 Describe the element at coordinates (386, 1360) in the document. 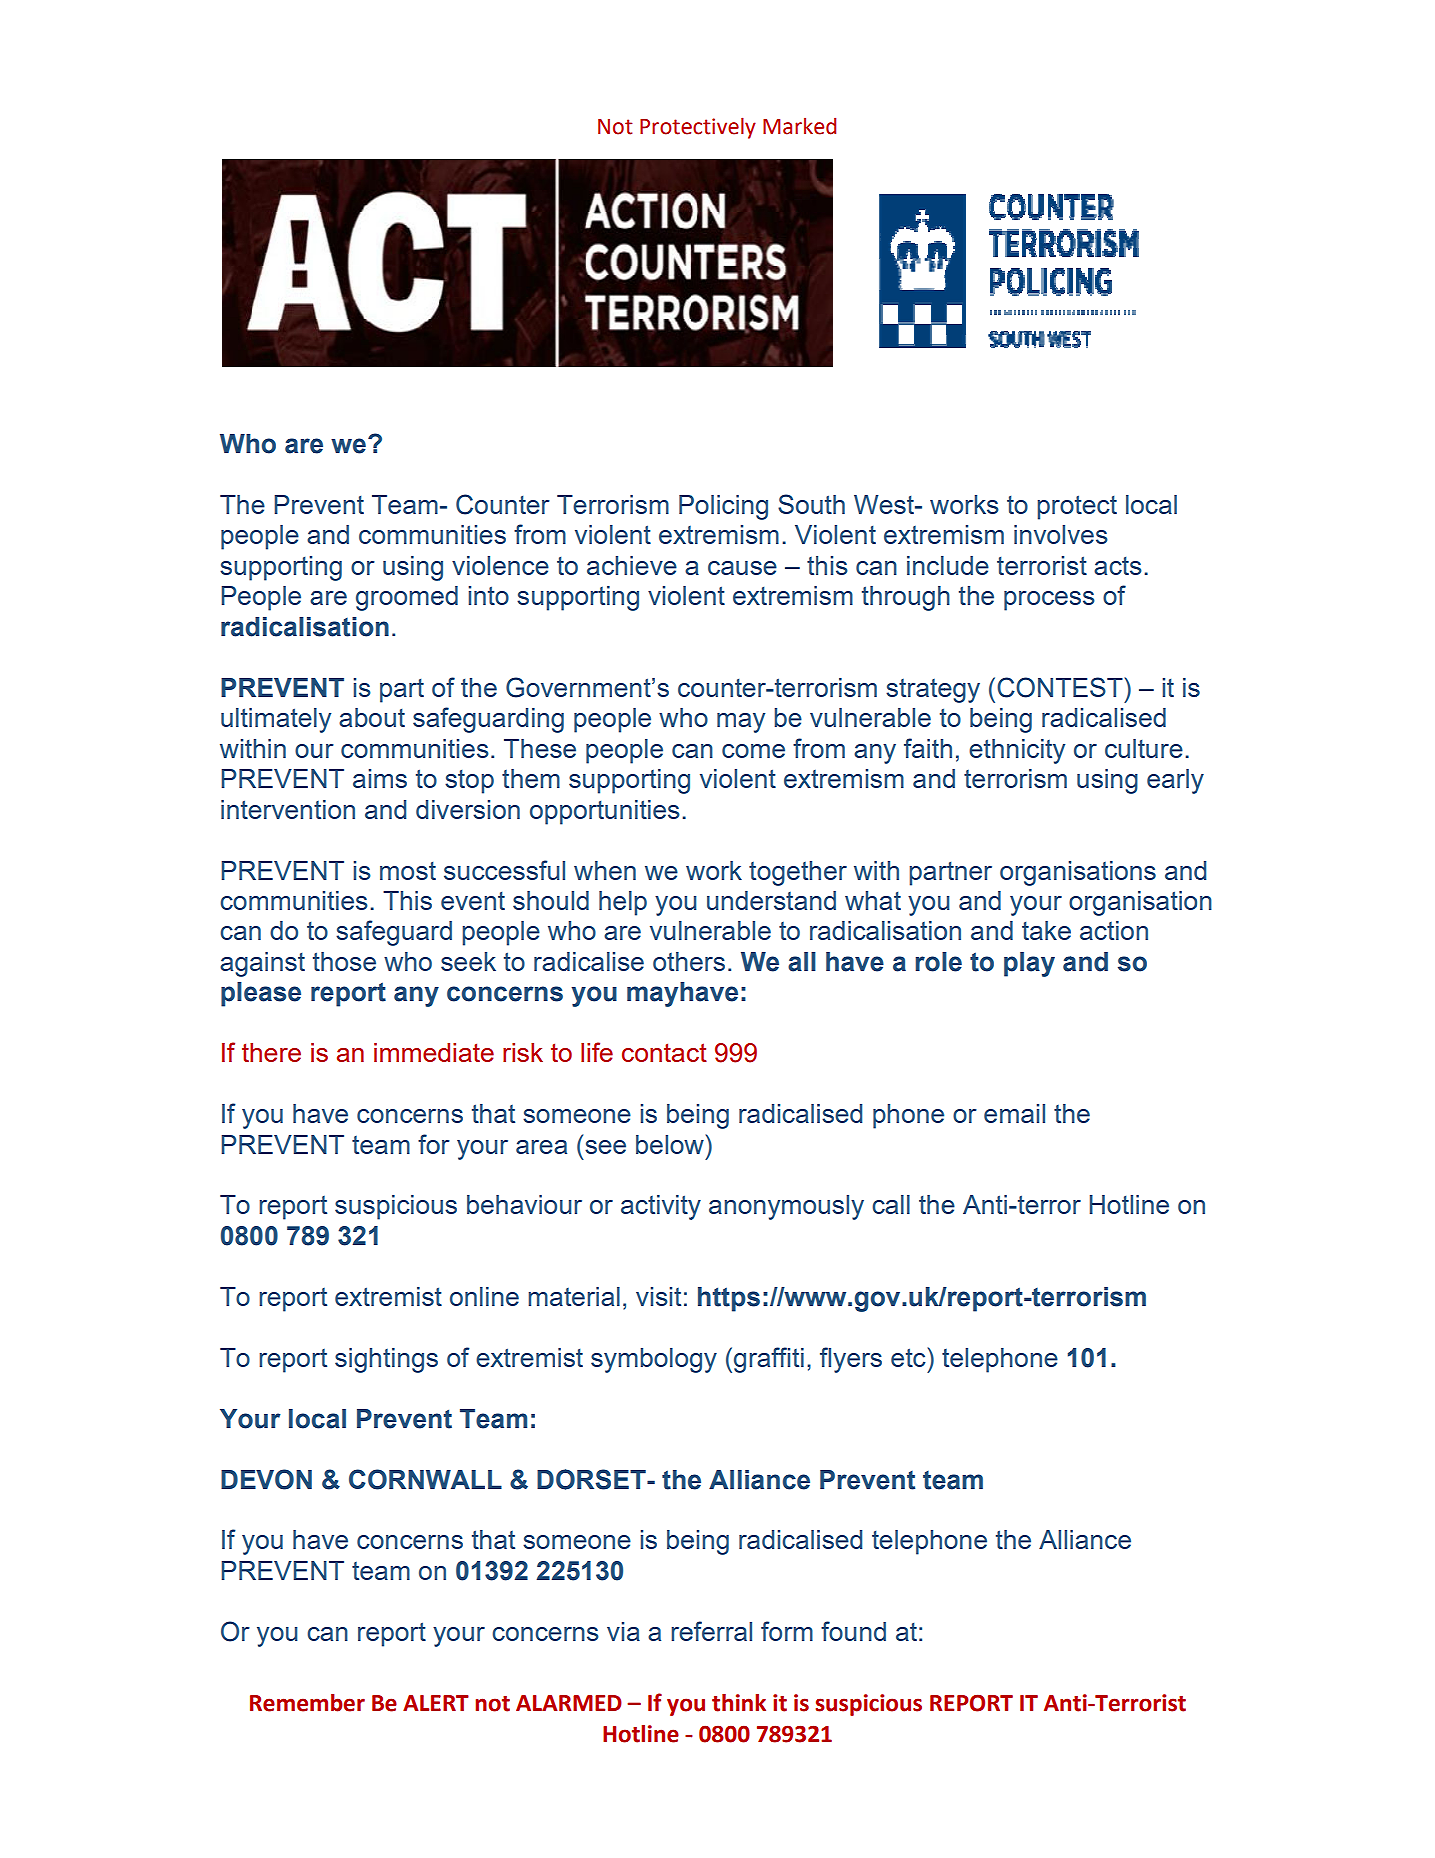

I see `sightings` at that location.
